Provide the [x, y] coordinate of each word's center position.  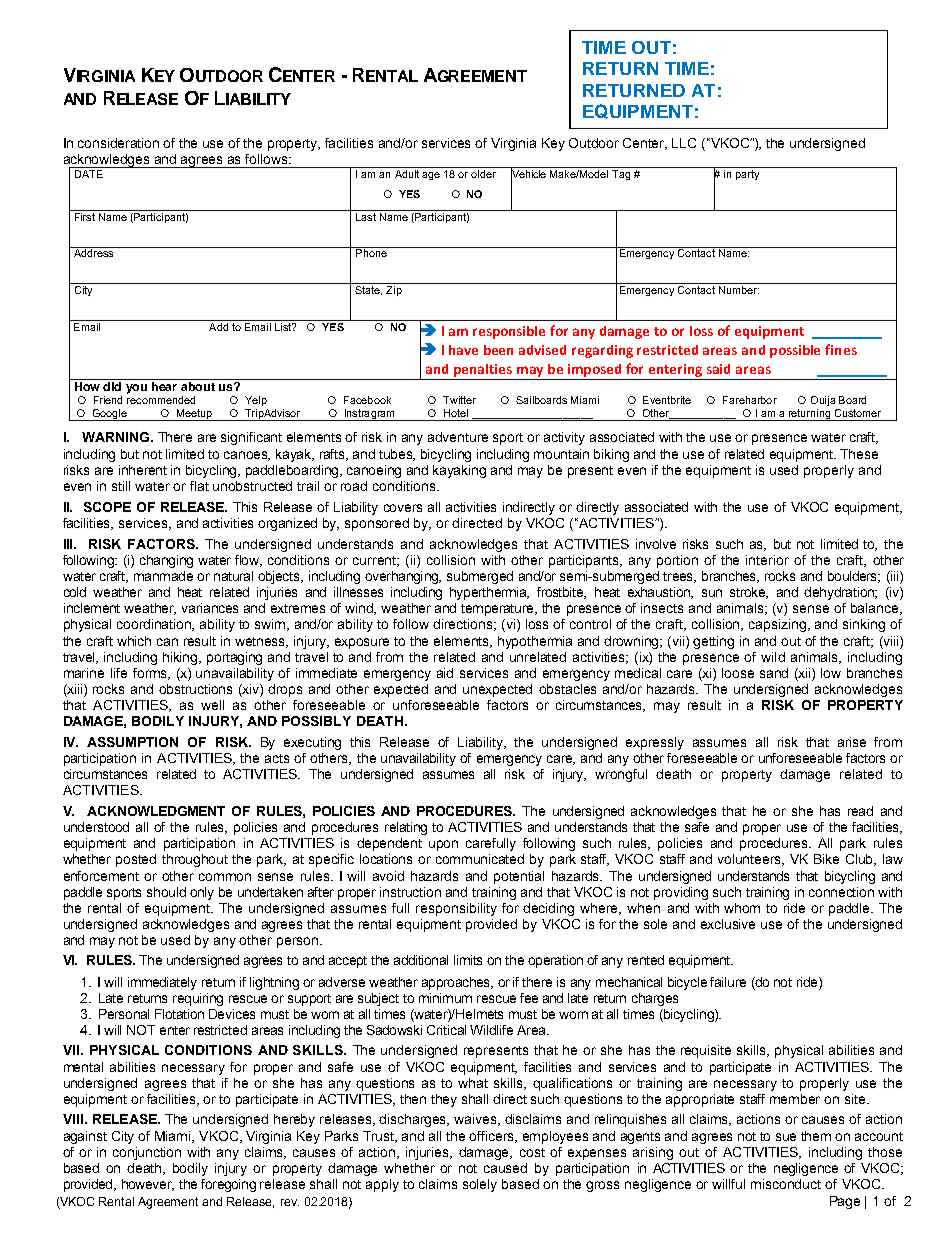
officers [493, 1137]
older [483, 174]
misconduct [786, 1184]
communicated [480, 859]
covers [403, 508]
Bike [826, 859]
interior [767, 560]
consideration [118, 143]
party [747, 175]
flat [199, 486]
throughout [195, 860]
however [148, 1185]
